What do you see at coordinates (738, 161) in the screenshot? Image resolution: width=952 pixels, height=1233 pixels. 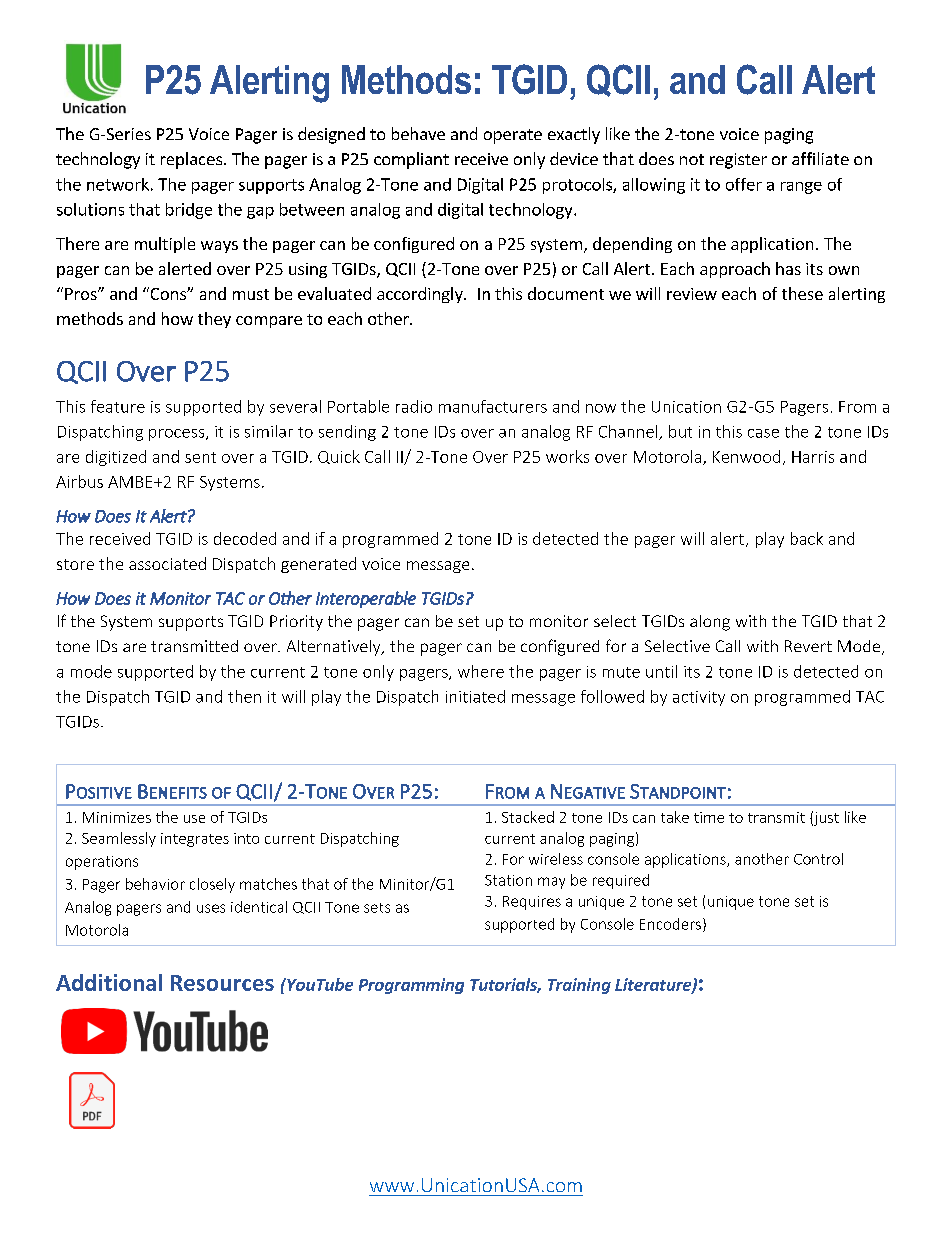 I see `register` at bounding box center [738, 161].
